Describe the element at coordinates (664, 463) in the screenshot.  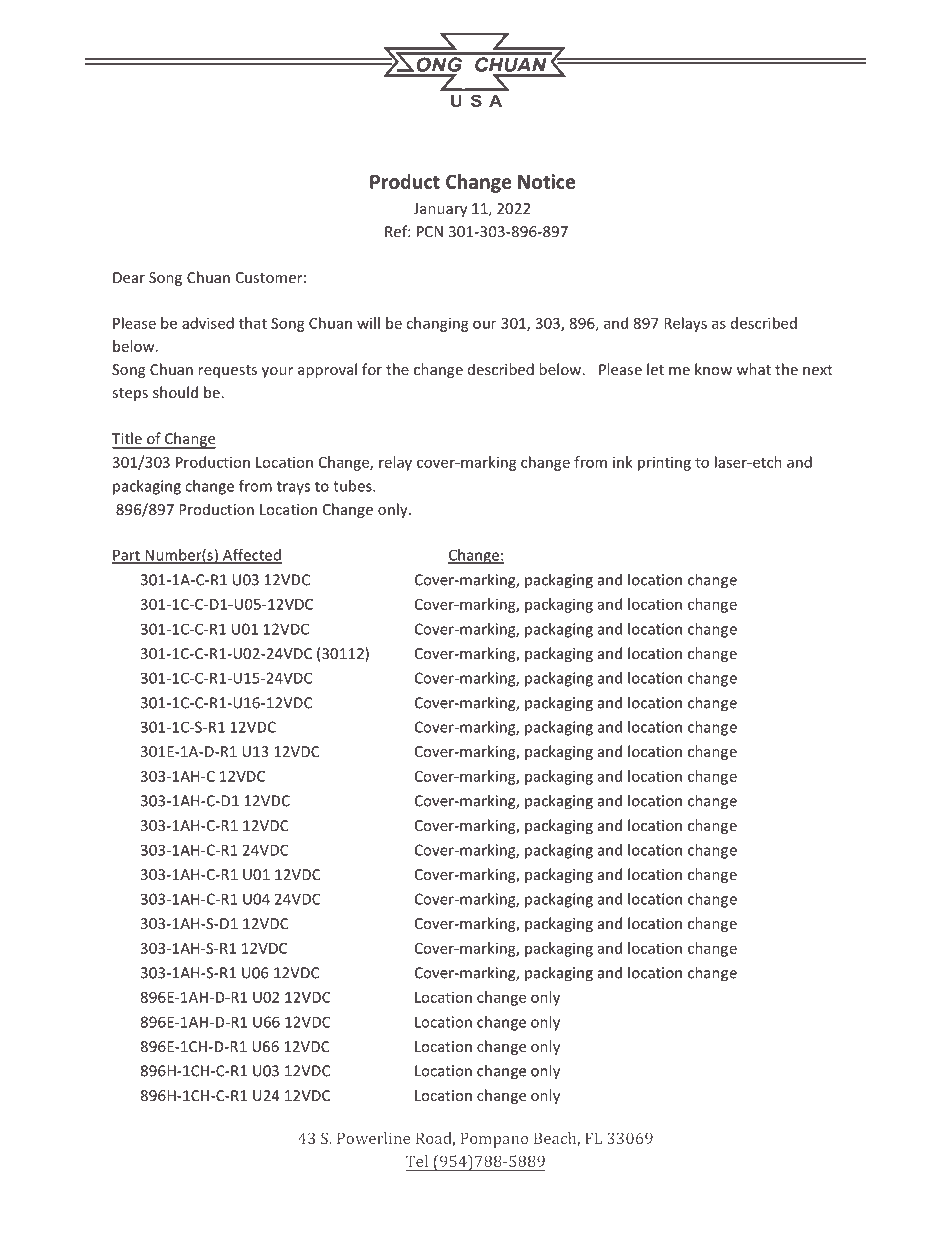
I see `printing` at that location.
